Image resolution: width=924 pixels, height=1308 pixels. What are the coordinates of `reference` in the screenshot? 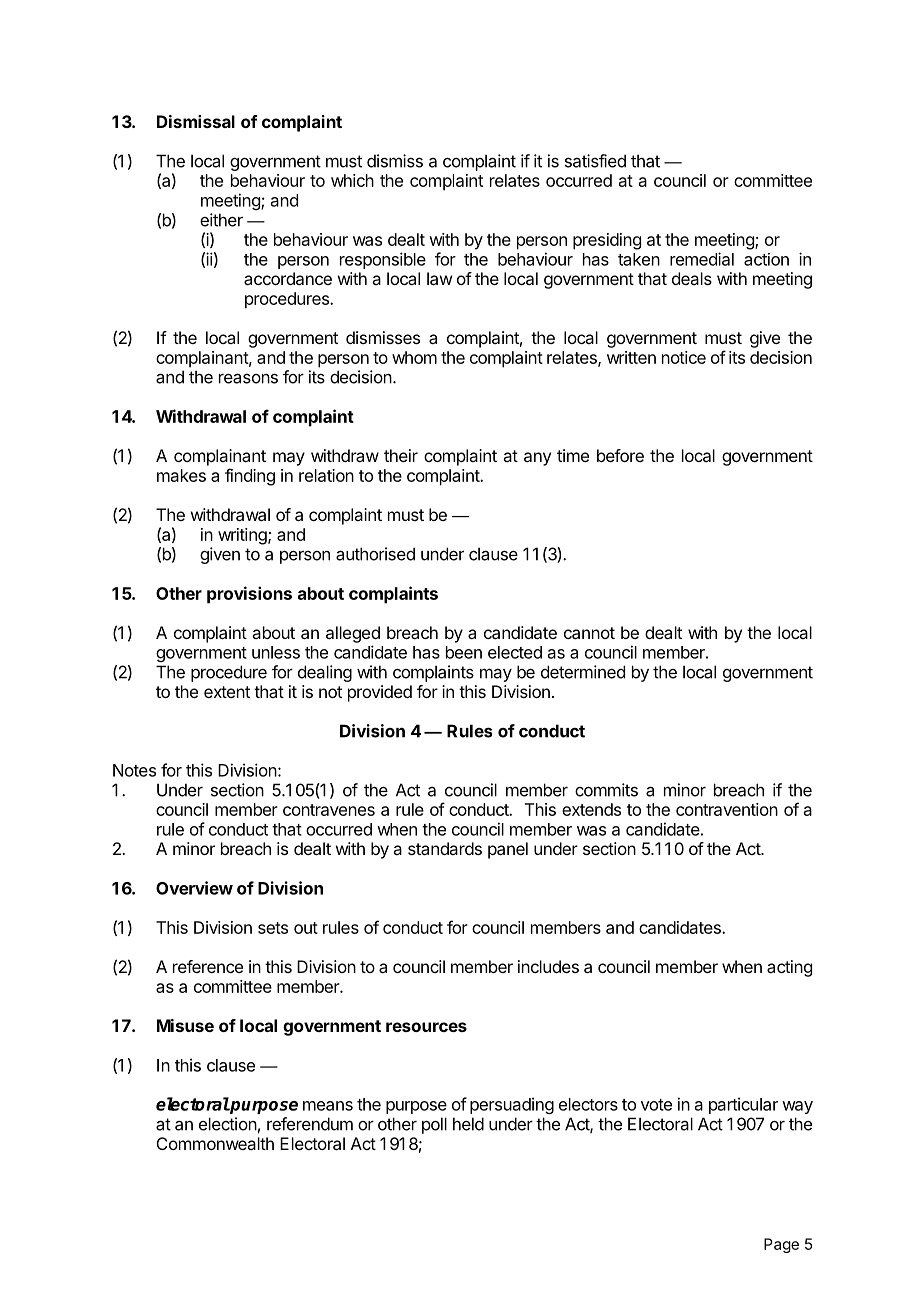 It's located at (208, 966).
